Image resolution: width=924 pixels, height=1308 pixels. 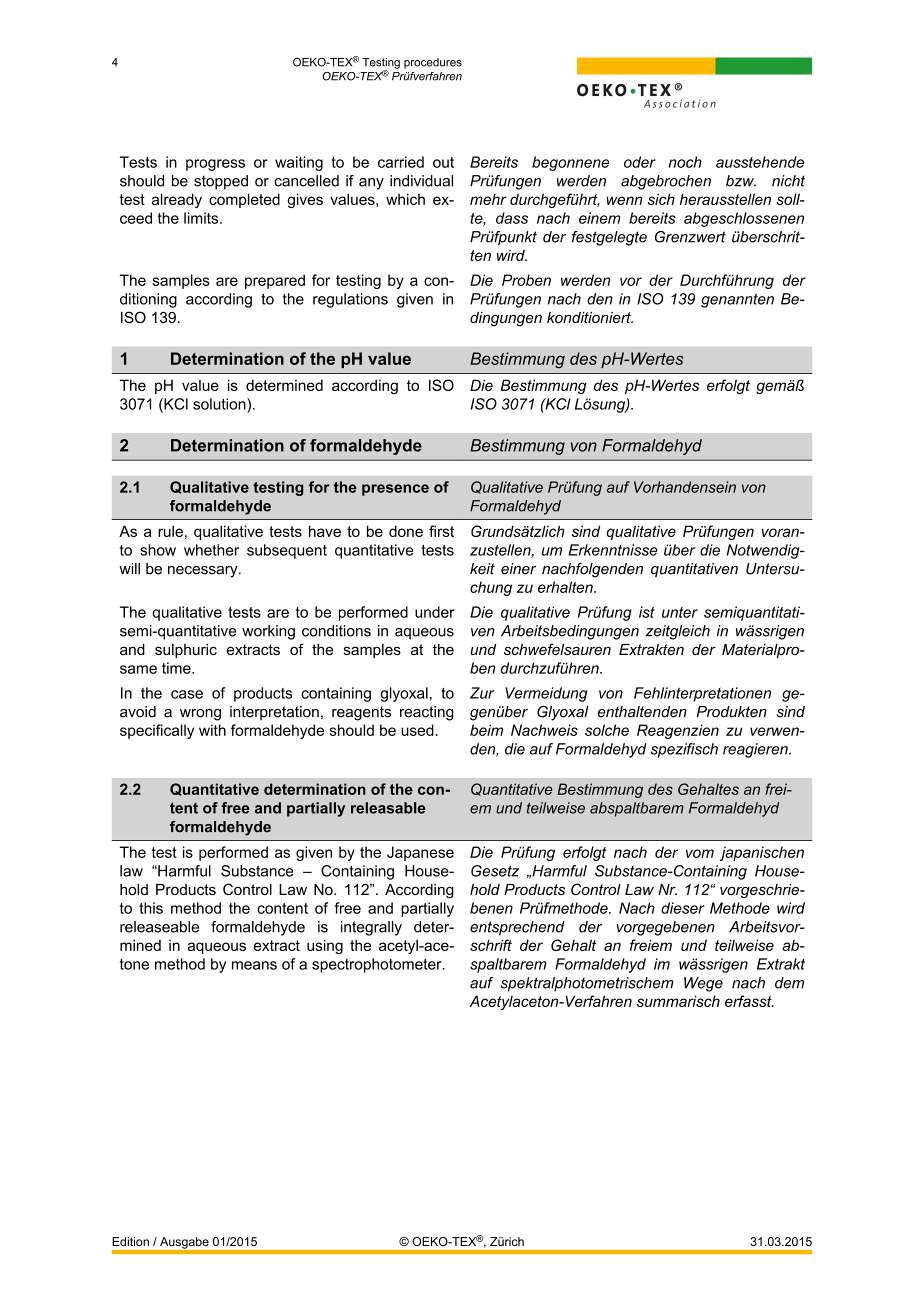 I want to click on Edition, so click(x=130, y=1241).
